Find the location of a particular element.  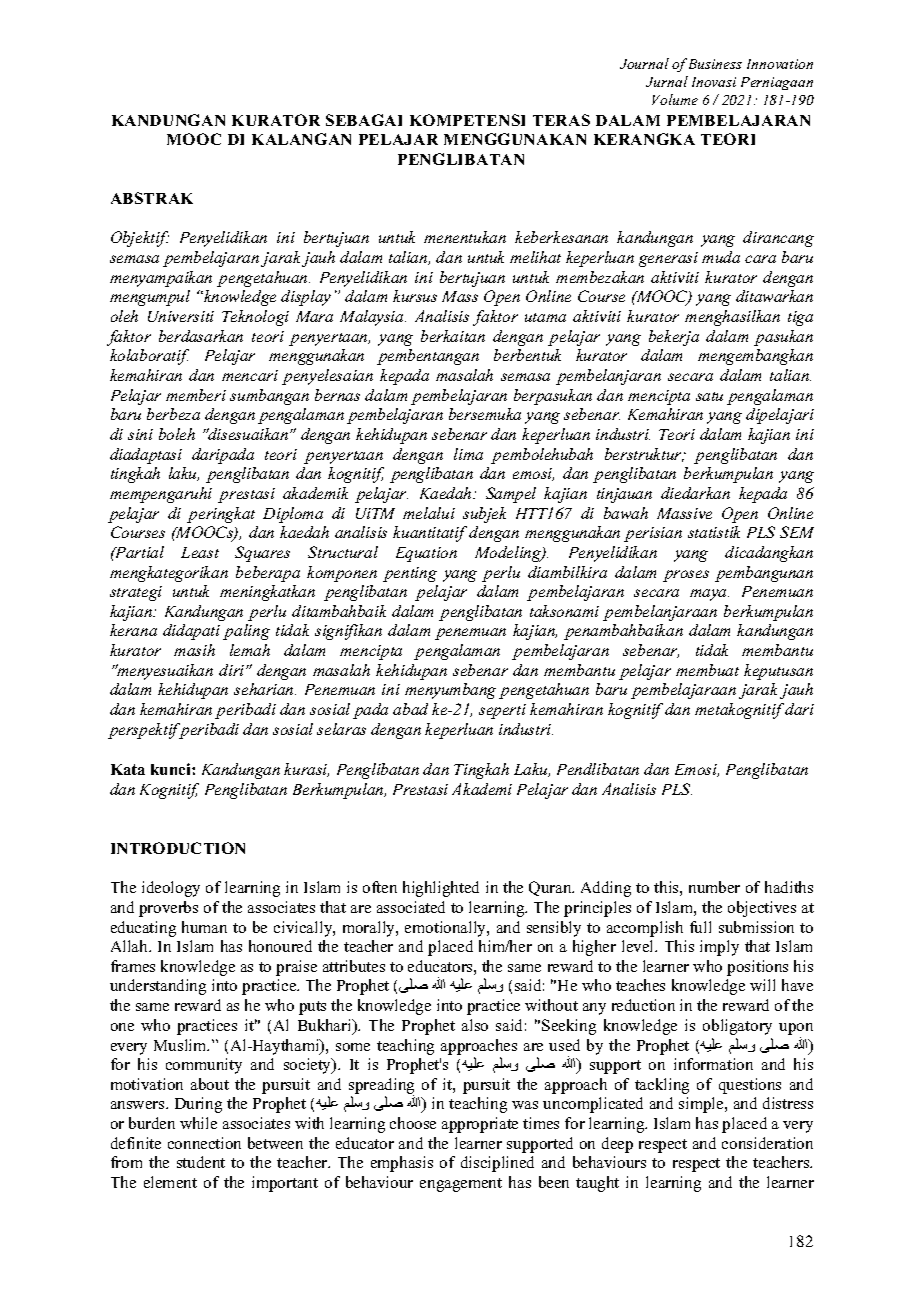

Teknologi is located at coordinates (255, 318).
